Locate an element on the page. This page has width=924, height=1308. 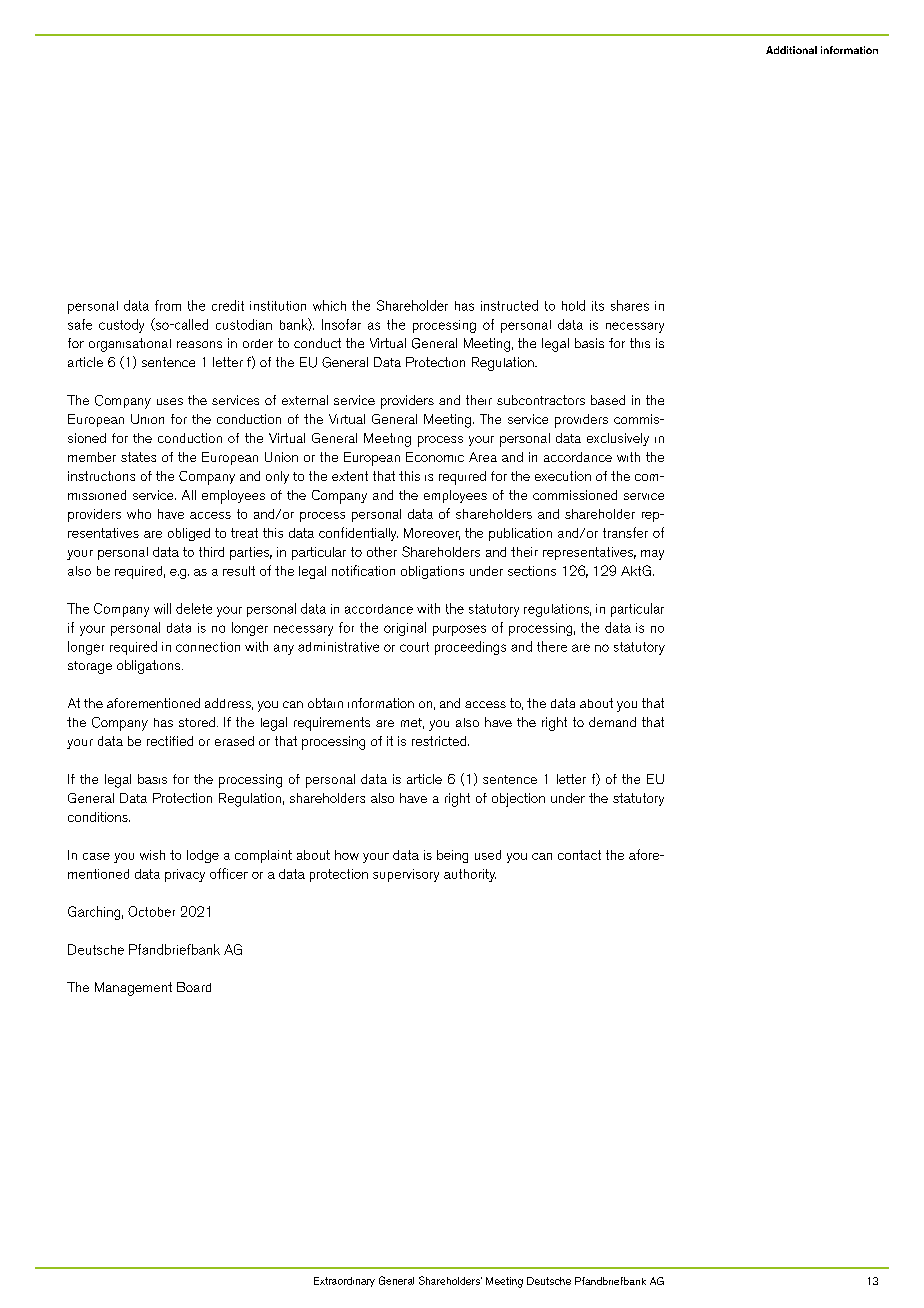
contact is located at coordinates (579, 855).
